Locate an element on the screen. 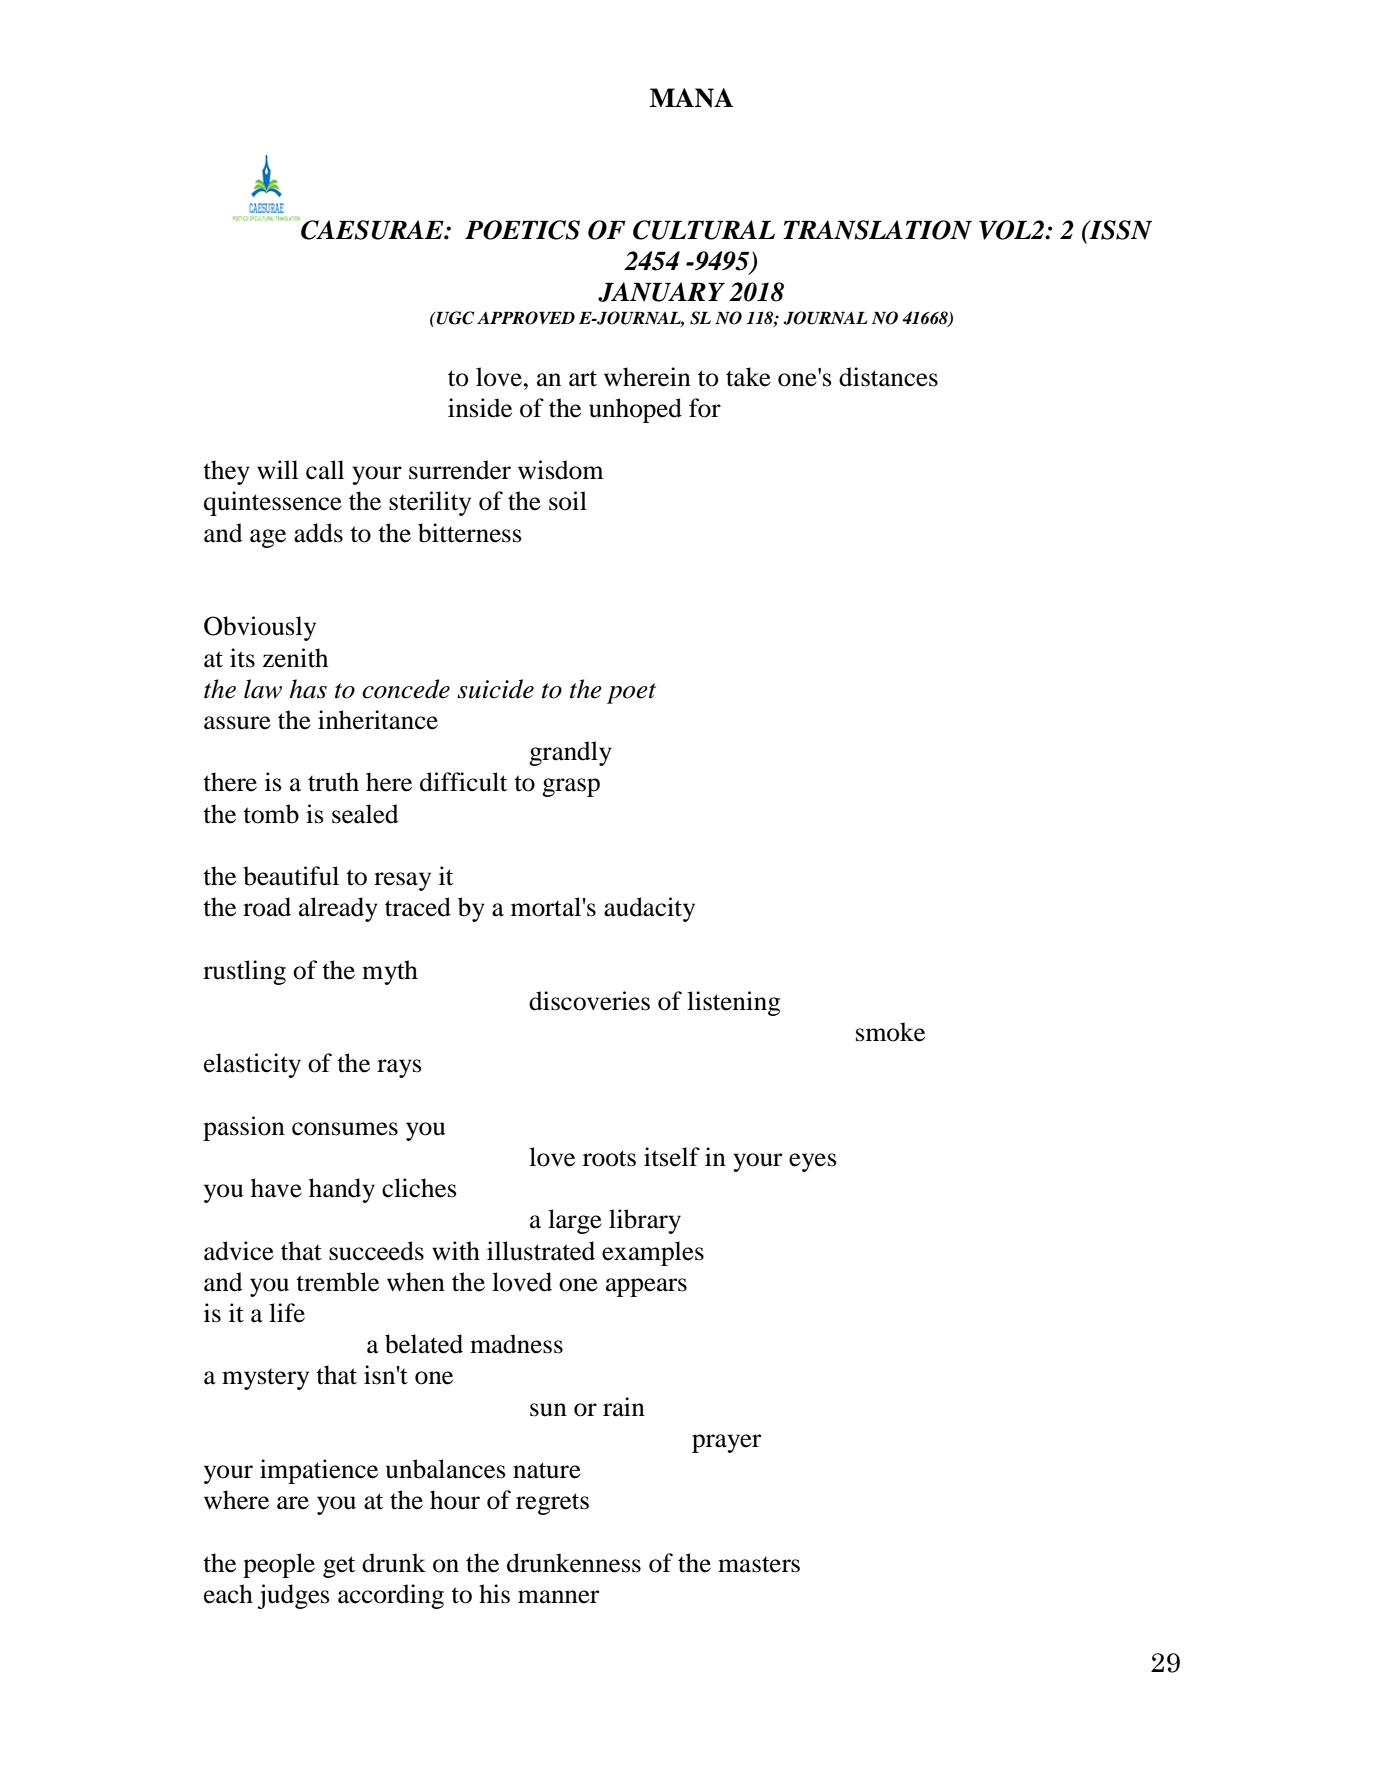 This screenshot has width=1384, height=1791. ISSN is located at coordinates (1119, 230).
